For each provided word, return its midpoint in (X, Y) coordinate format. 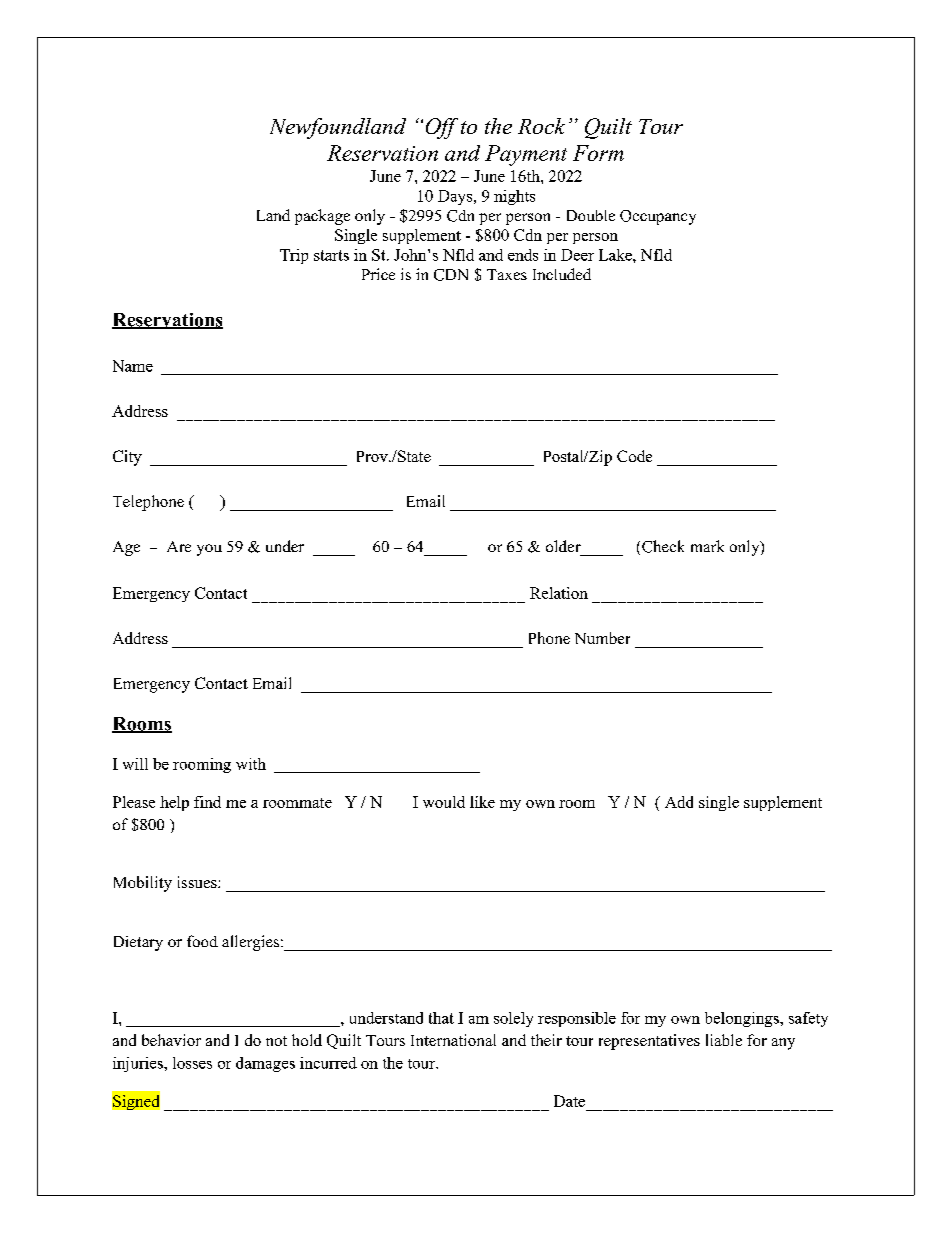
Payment (526, 155)
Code (634, 456)
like (482, 802)
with (251, 764)
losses (192, 1063)
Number (602, 638)
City (127, 458)
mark (707, 546)
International (453, 1040)
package (322, 217)
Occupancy (658, 217)
